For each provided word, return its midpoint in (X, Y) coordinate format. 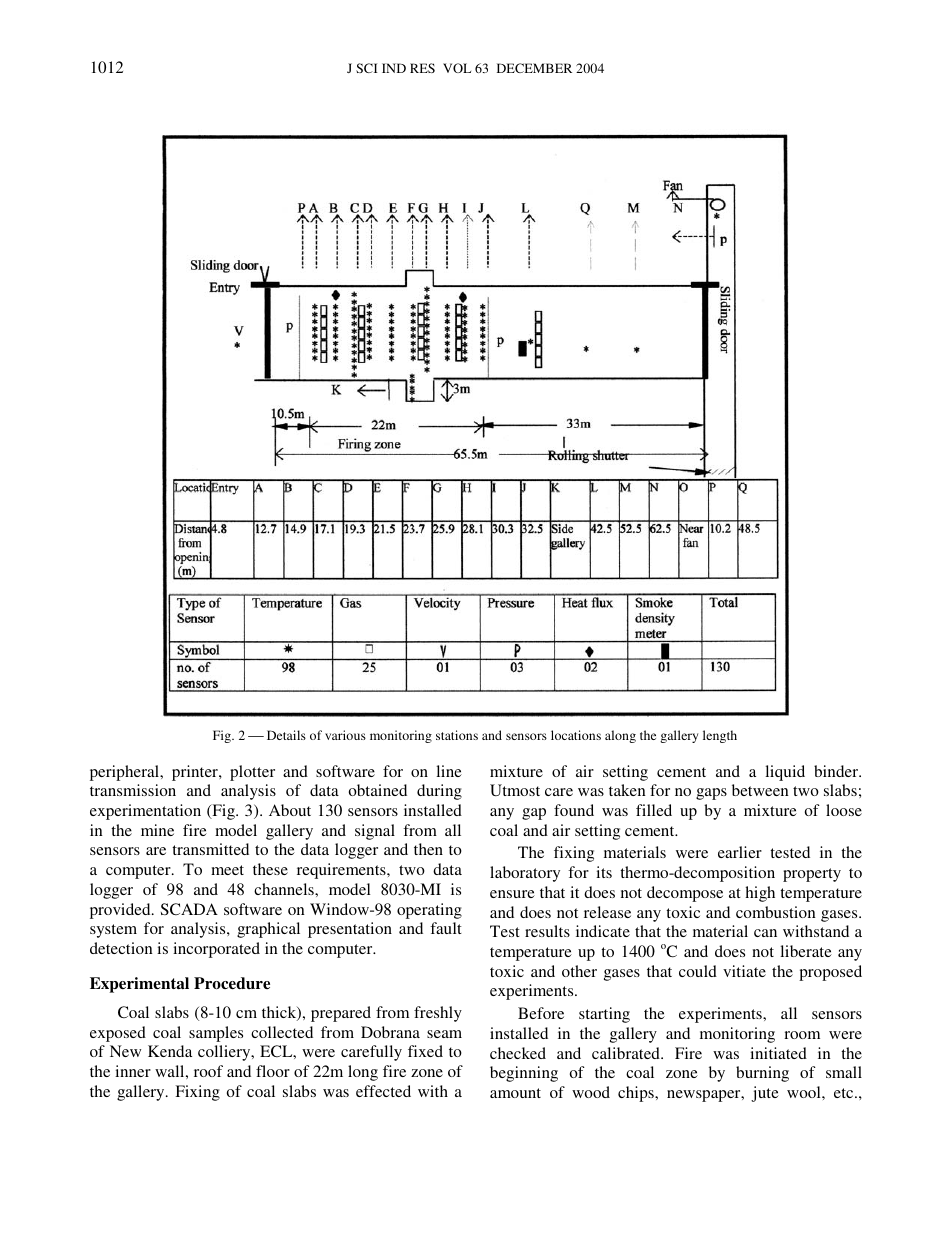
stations (457, 735)
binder (837, 771)
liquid (785, 773)
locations (576, 735)
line (449, 771)
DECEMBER (534, 68)
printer (196, 773)
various (345, 735)
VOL (457, 68)
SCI (367, 68)
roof (208, 1071)
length (720, 736)
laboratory (525, 874)
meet (227, 870)
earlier (740, 852)
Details (286, 735)
